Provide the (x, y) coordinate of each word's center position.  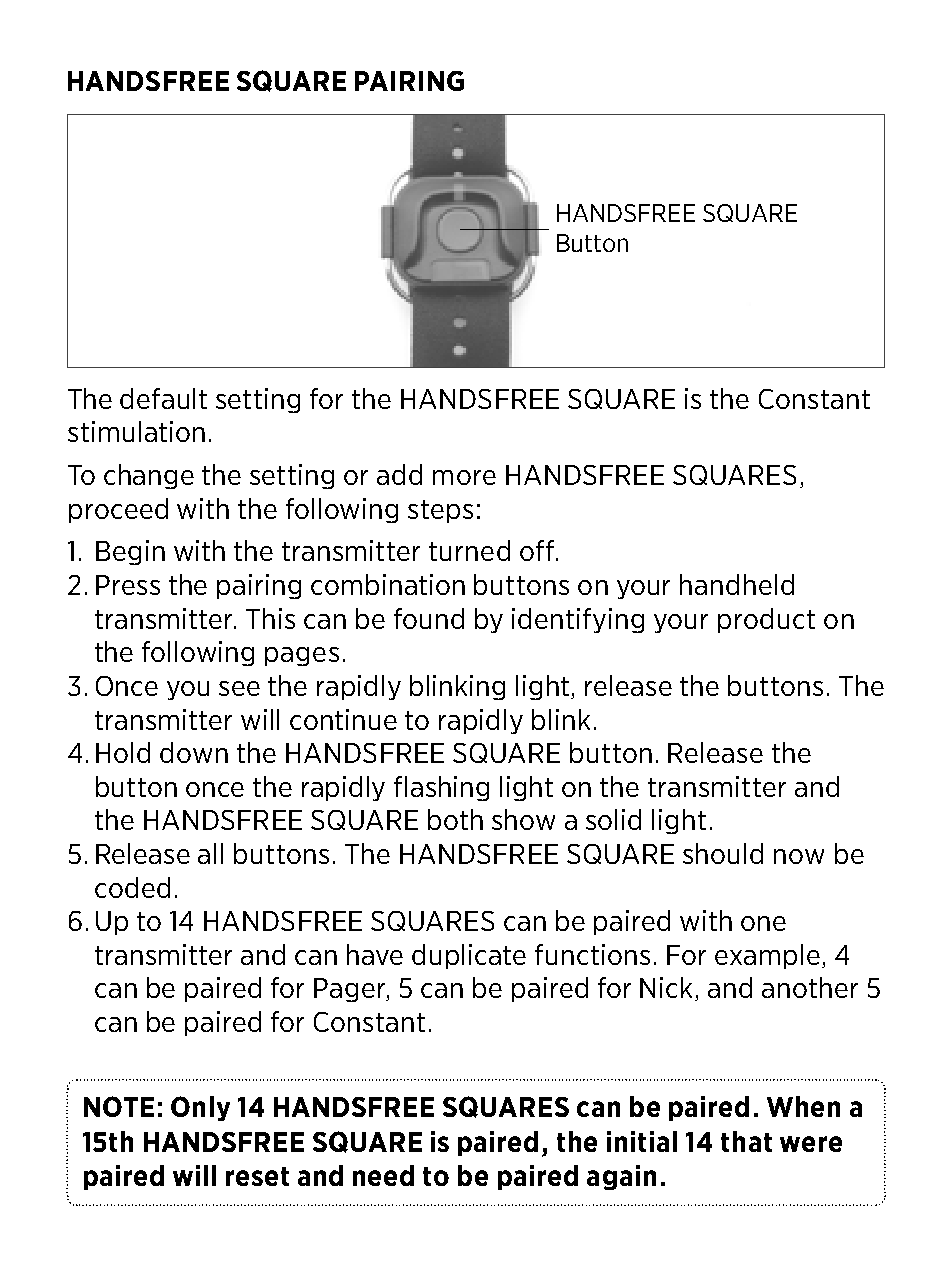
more (464, 477)
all (210, 853)
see (239, 688)
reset (257, 1176)
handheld (737, 584)
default (163, 398)
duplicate (469, 956)
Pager (351, 990)
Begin (130, 552)
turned (469, 550)
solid (613, 819)
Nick (668, 989)
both (455, 819)
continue (343, 719)
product (766, 620)
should (723, 853)
